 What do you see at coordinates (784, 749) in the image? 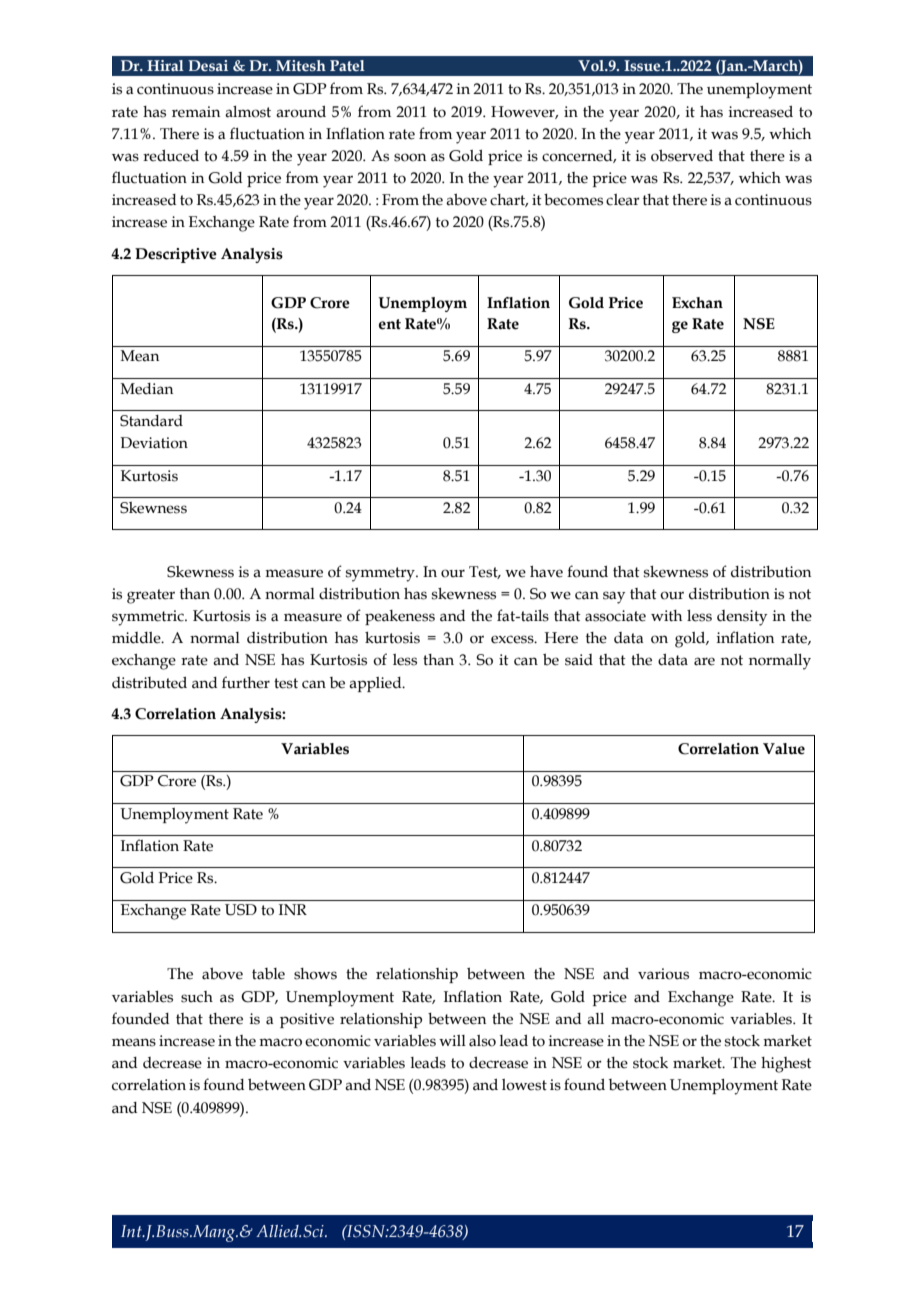
I see `Value` at bounding box center [784, 749].
